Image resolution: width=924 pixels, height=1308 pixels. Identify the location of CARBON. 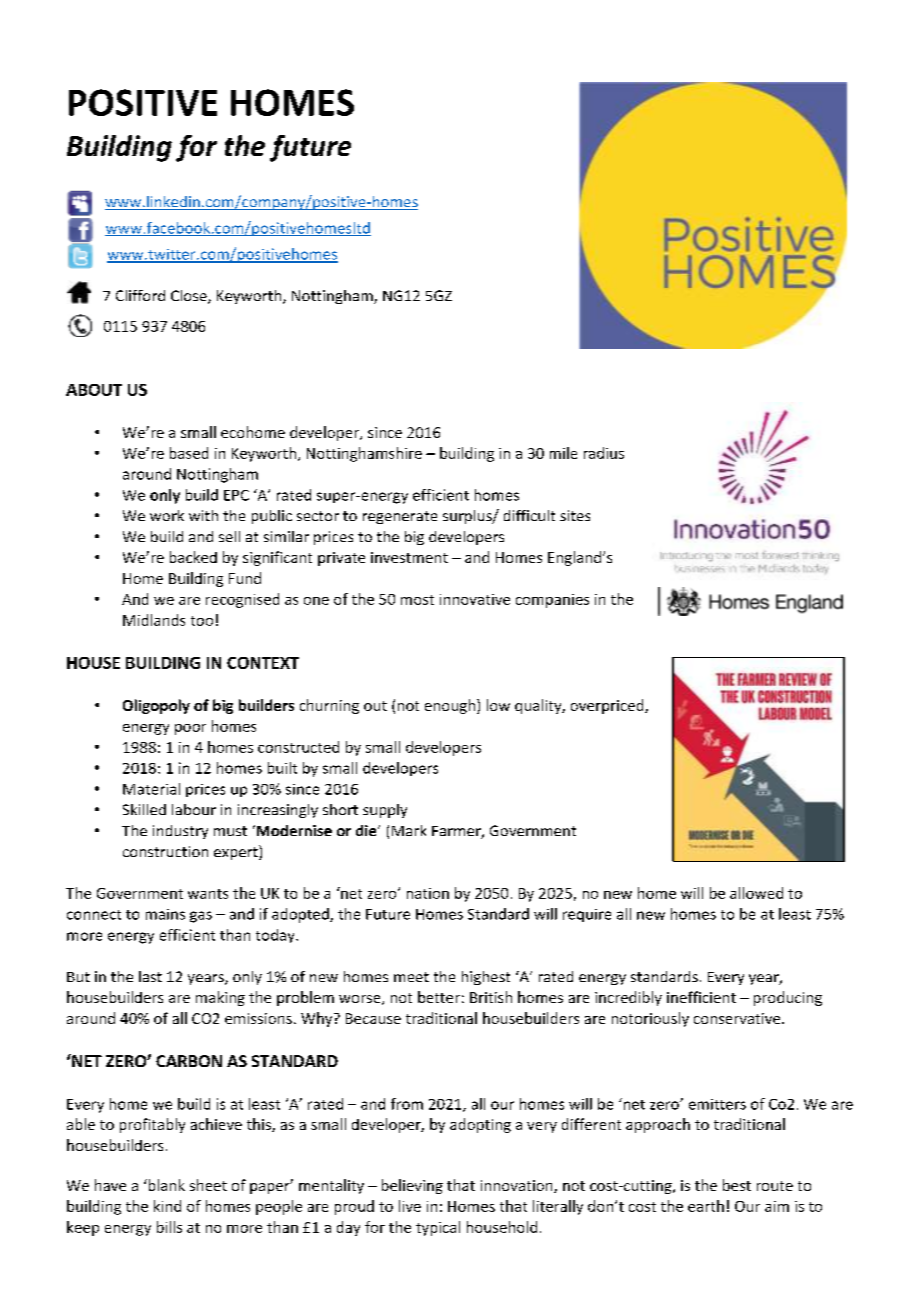
(189, 1061).
